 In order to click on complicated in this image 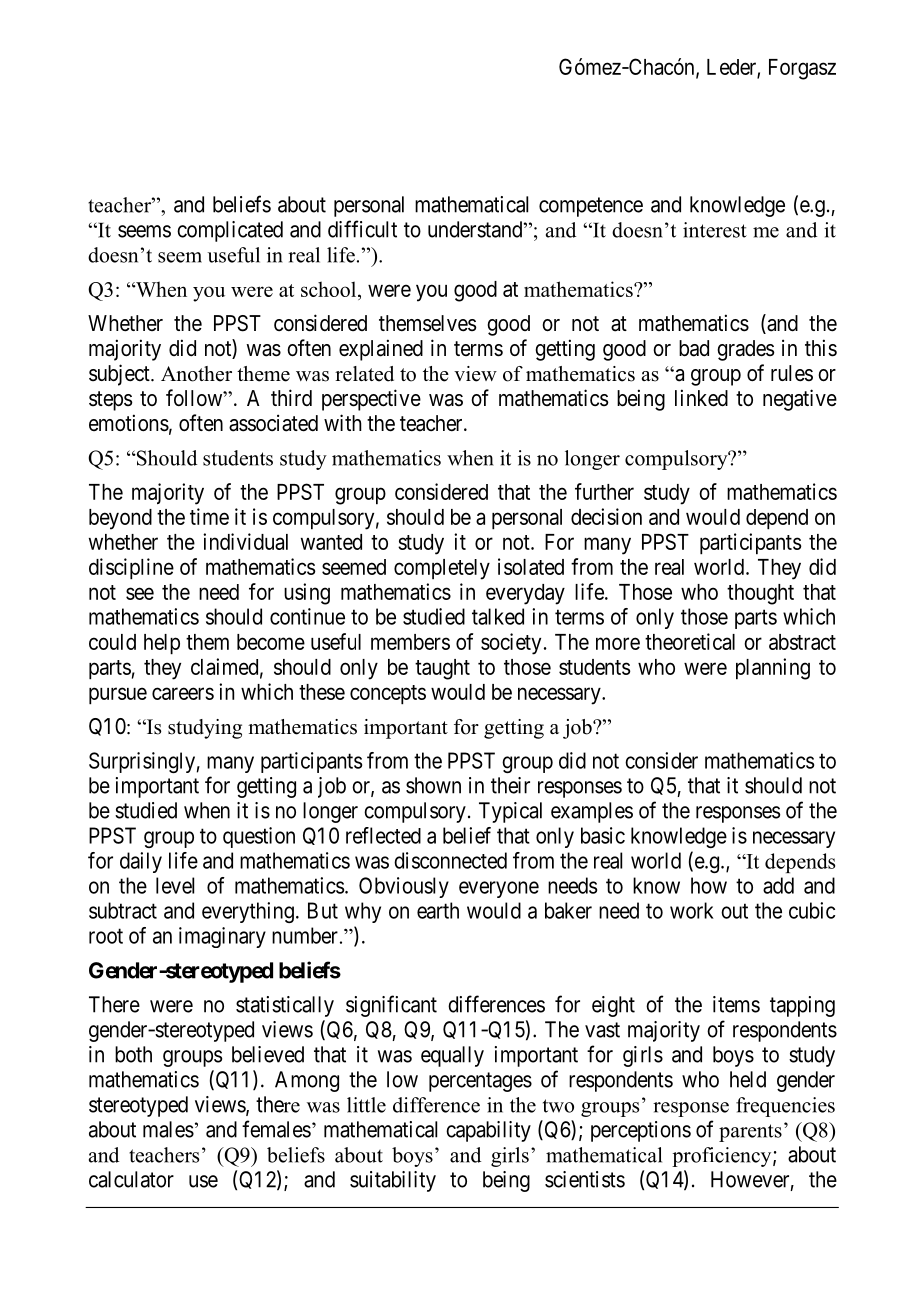, I will do `click(230, 231)`.
